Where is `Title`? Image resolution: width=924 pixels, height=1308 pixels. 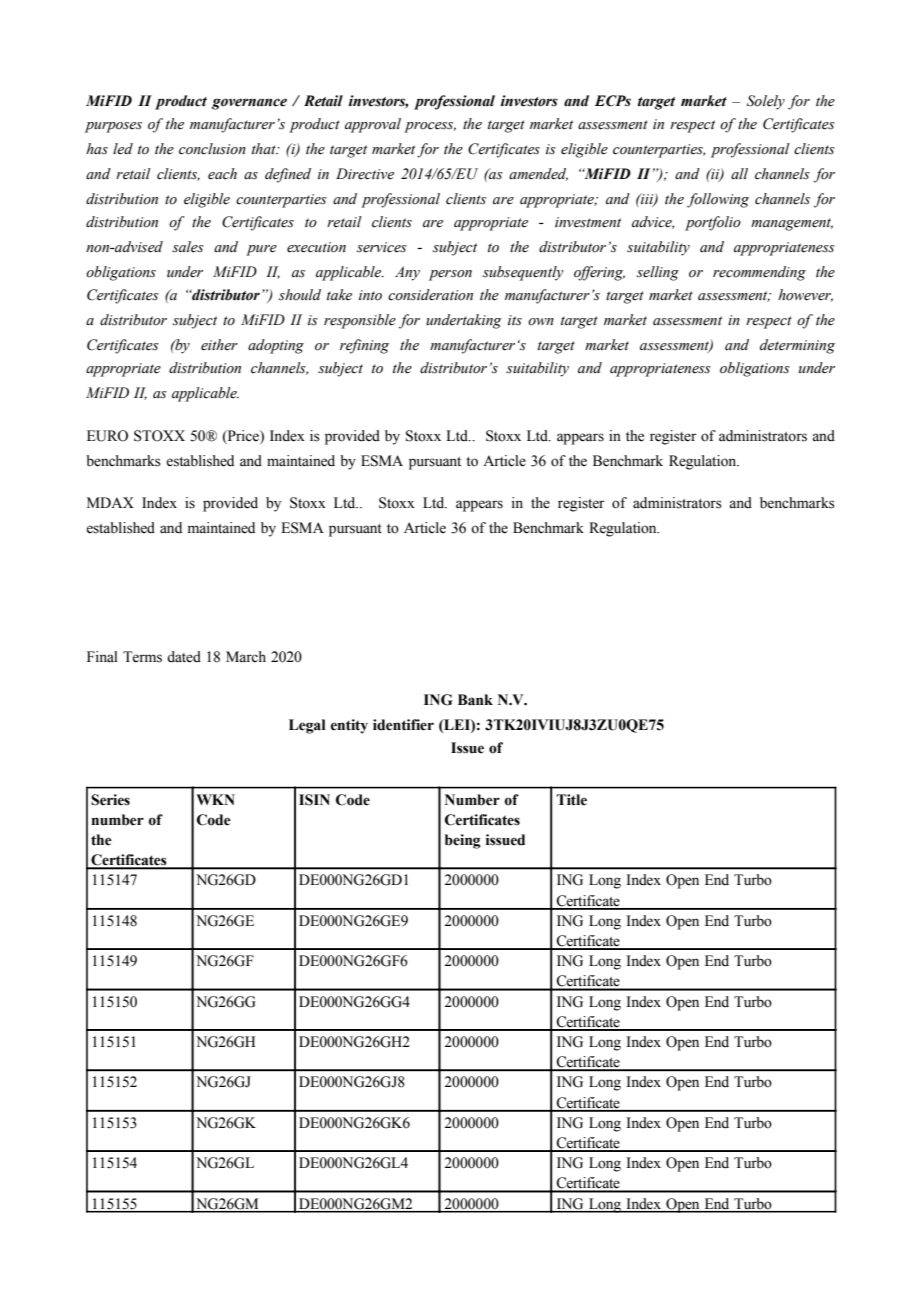 Title is located at coordinates (571, 800).
